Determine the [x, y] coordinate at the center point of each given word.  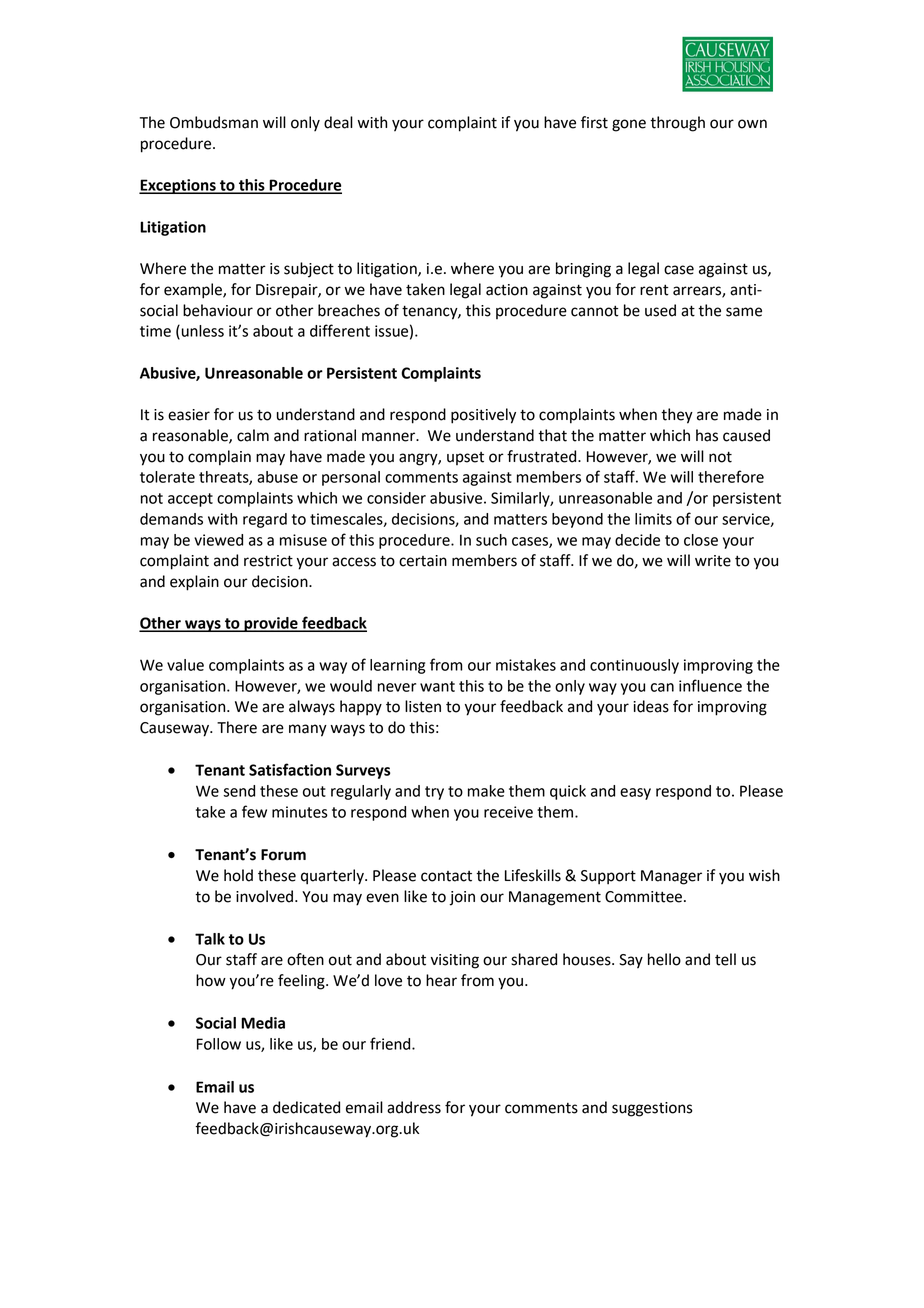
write [713, 561]
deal [338, 122]
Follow [219, 1044]
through [677, 124]
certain [423, 561]
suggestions [652, 1109]
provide [271, 624]
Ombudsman [214, 122]
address [414, 1107]
